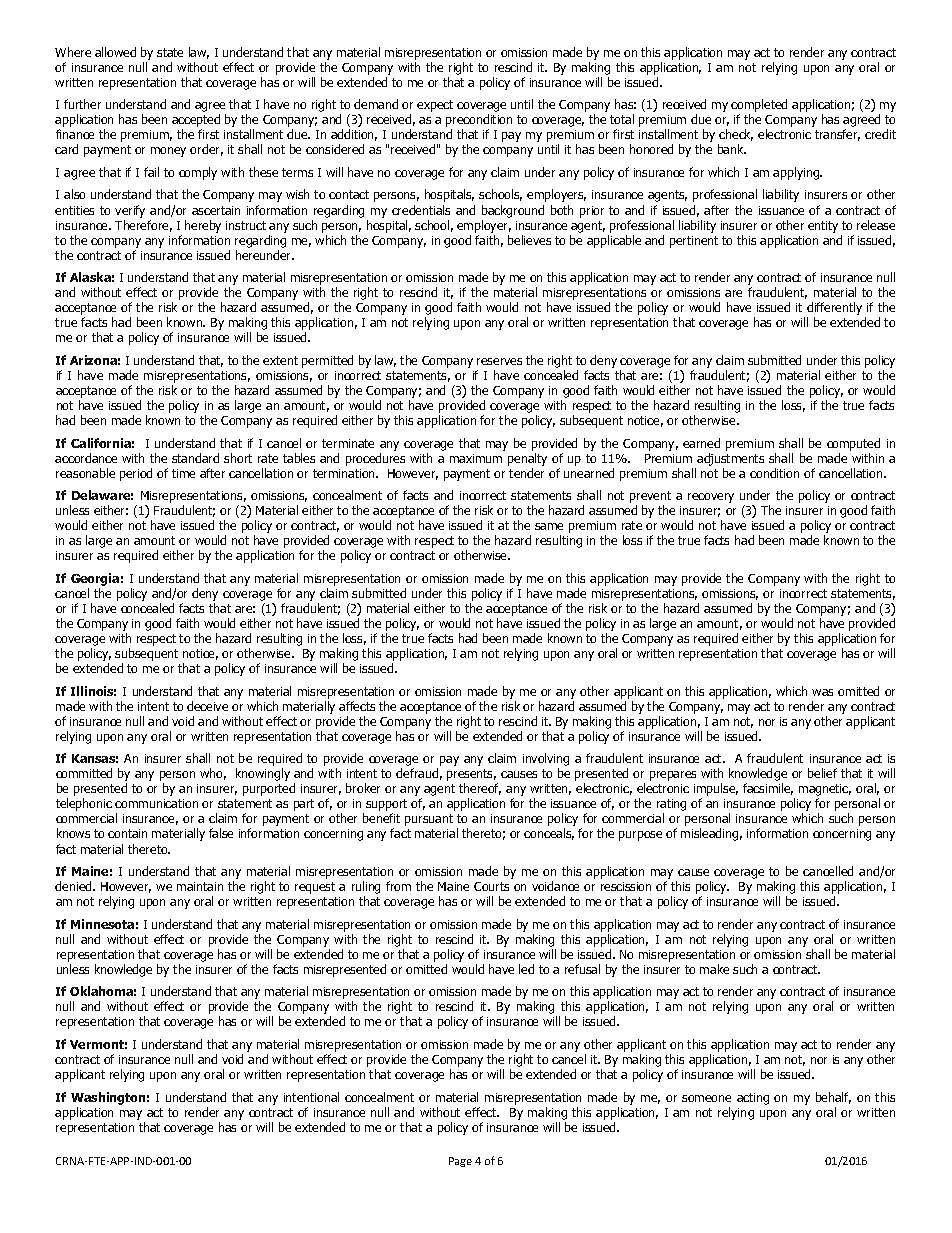  Describe the element at coordinates (753, 1099) in the document. I see `acting` at that location.
